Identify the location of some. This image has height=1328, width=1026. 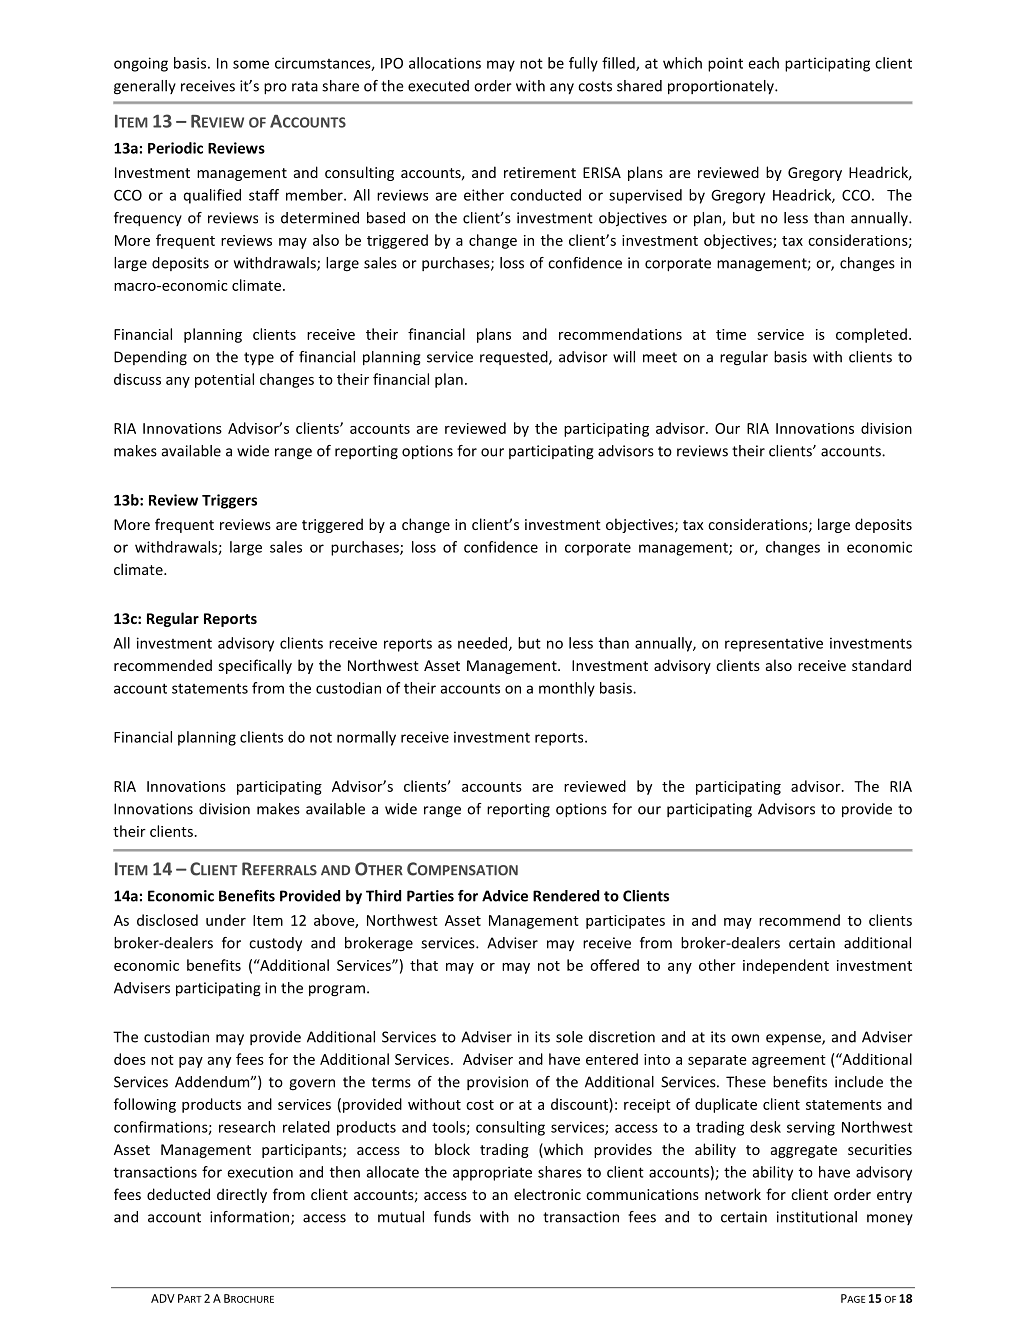
(251, 64).
